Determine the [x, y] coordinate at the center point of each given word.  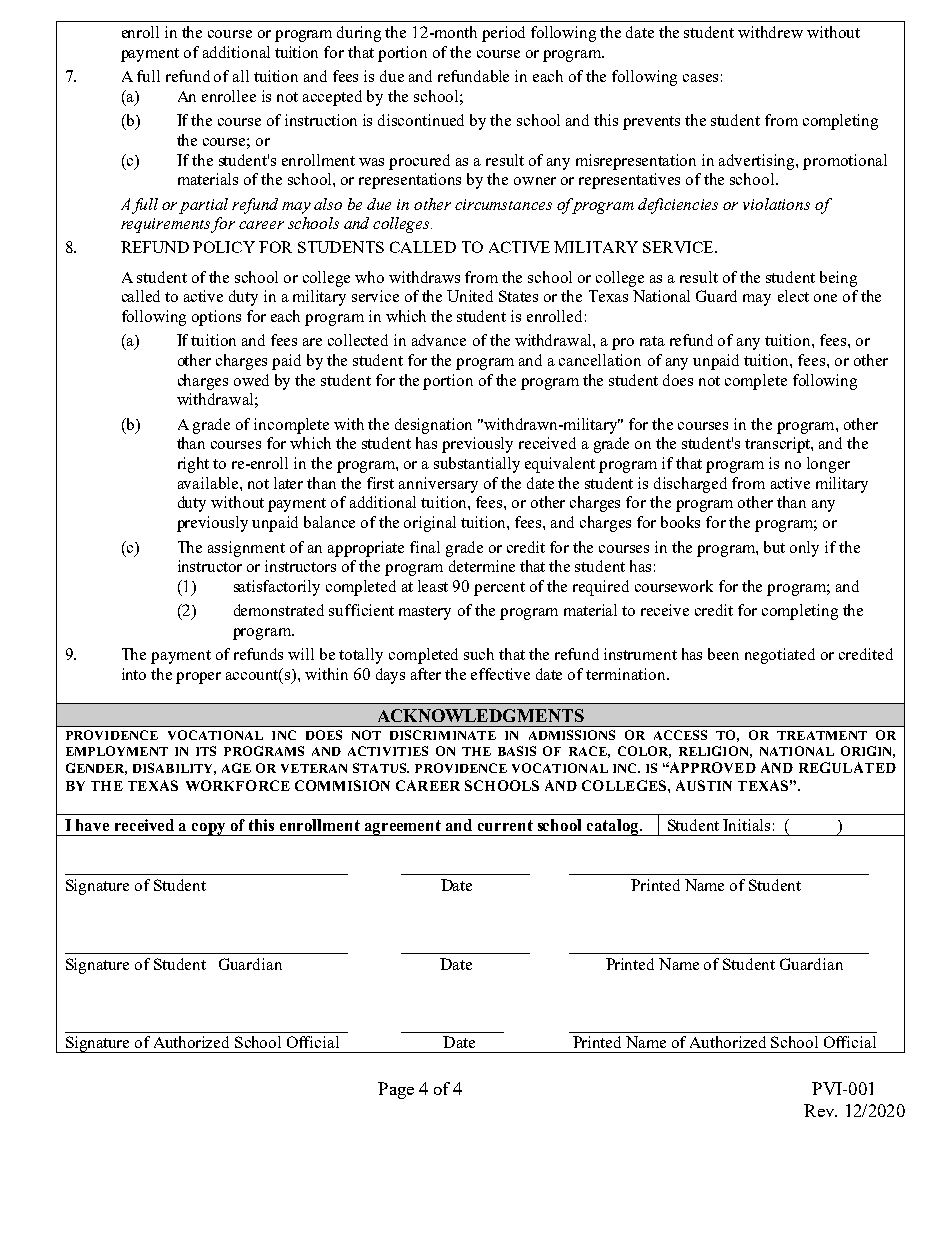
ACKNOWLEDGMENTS [481, 715]
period [503, 34]
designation [433, 426]
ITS [206, 751]
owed [251, 380]
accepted [332, 98]
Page [396, 1090]
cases [700, 78]
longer [828, 465]
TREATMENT [822, 735]
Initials [746, 825]
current [505, 825]
